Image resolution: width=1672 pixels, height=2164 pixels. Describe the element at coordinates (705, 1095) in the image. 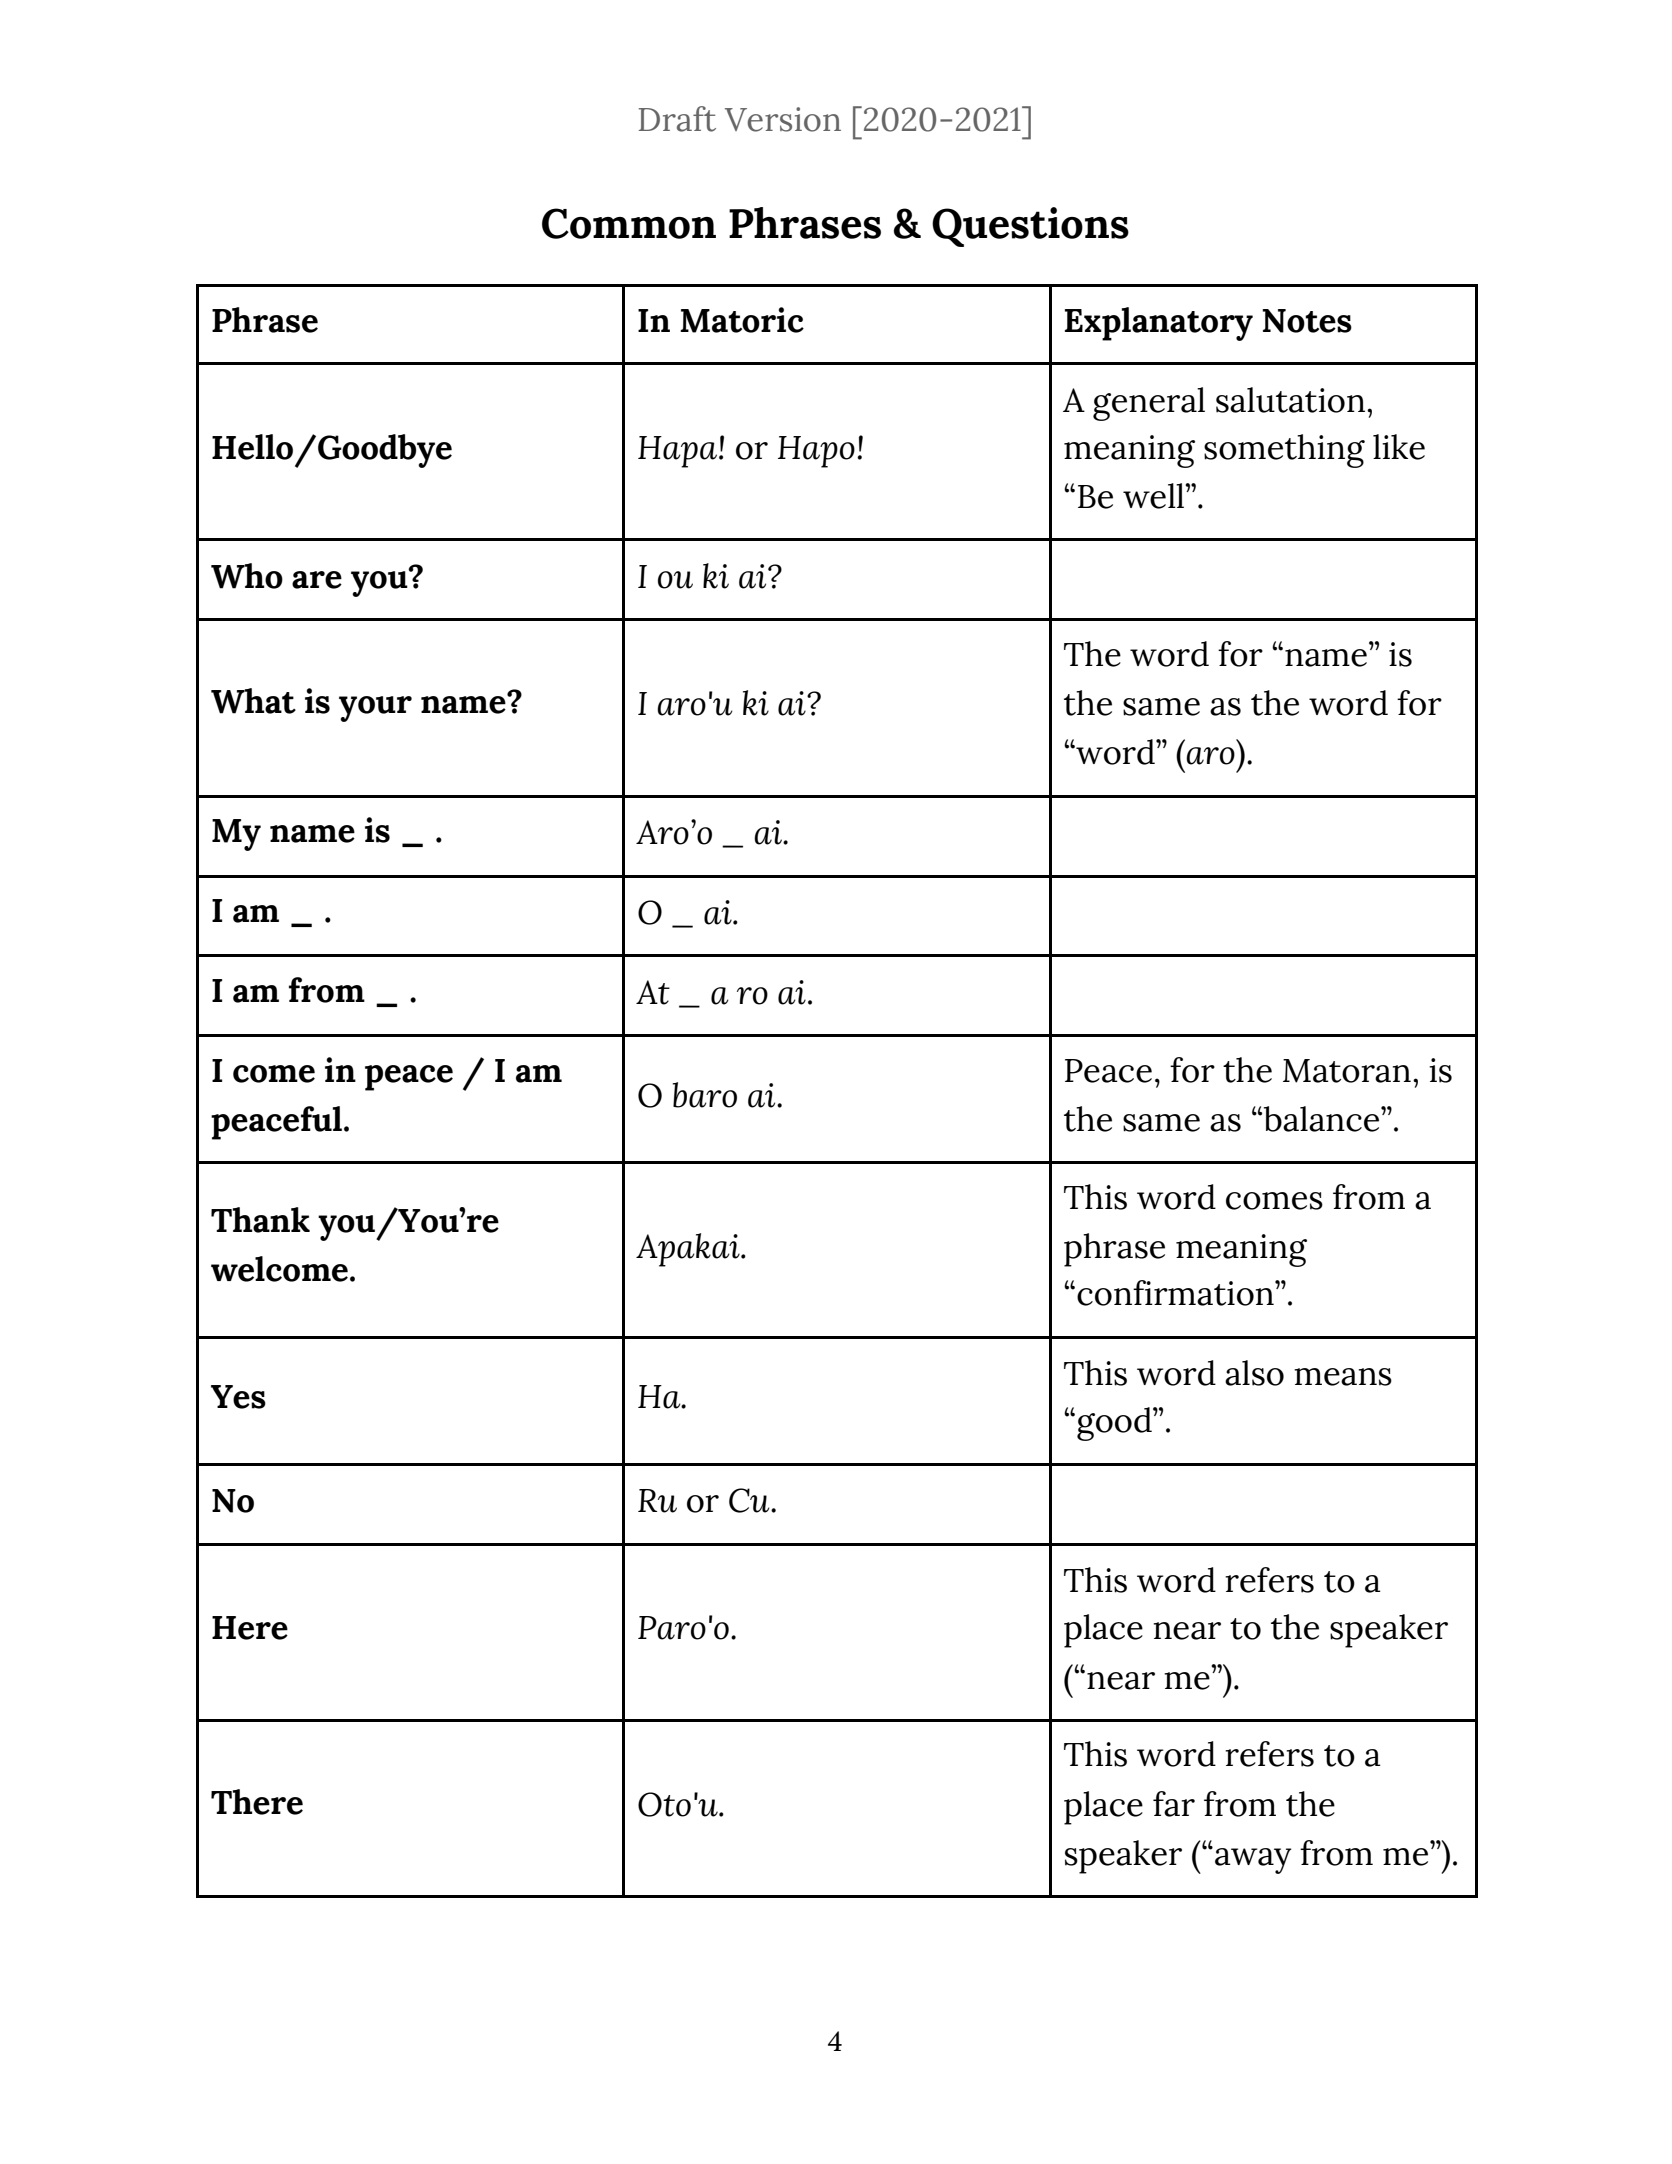

I see `baro` at that location.
